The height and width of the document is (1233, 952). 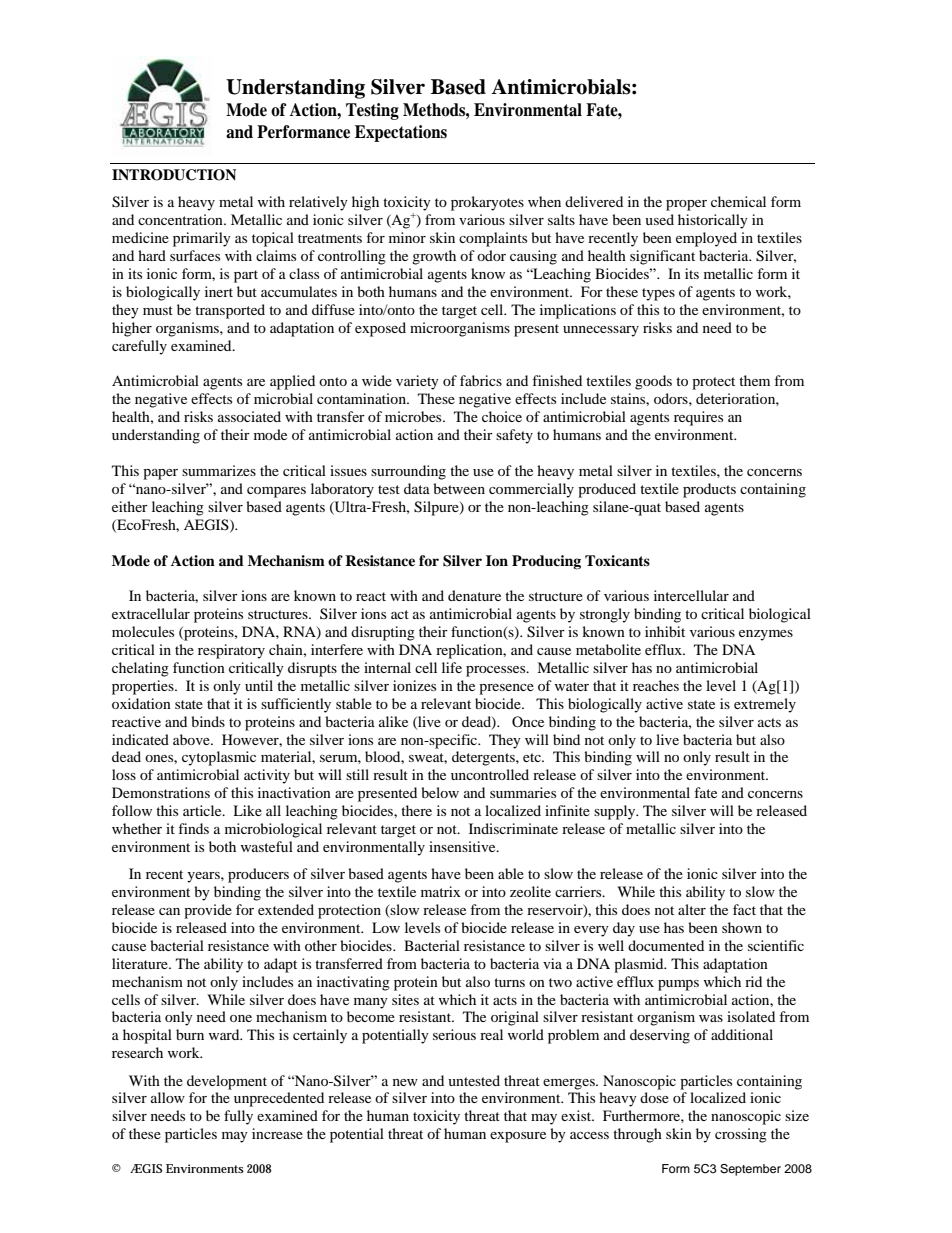 What do you see at coordinates (518, 1137) in the document?
I see `exposure` at bounding box center [518, 1137].
